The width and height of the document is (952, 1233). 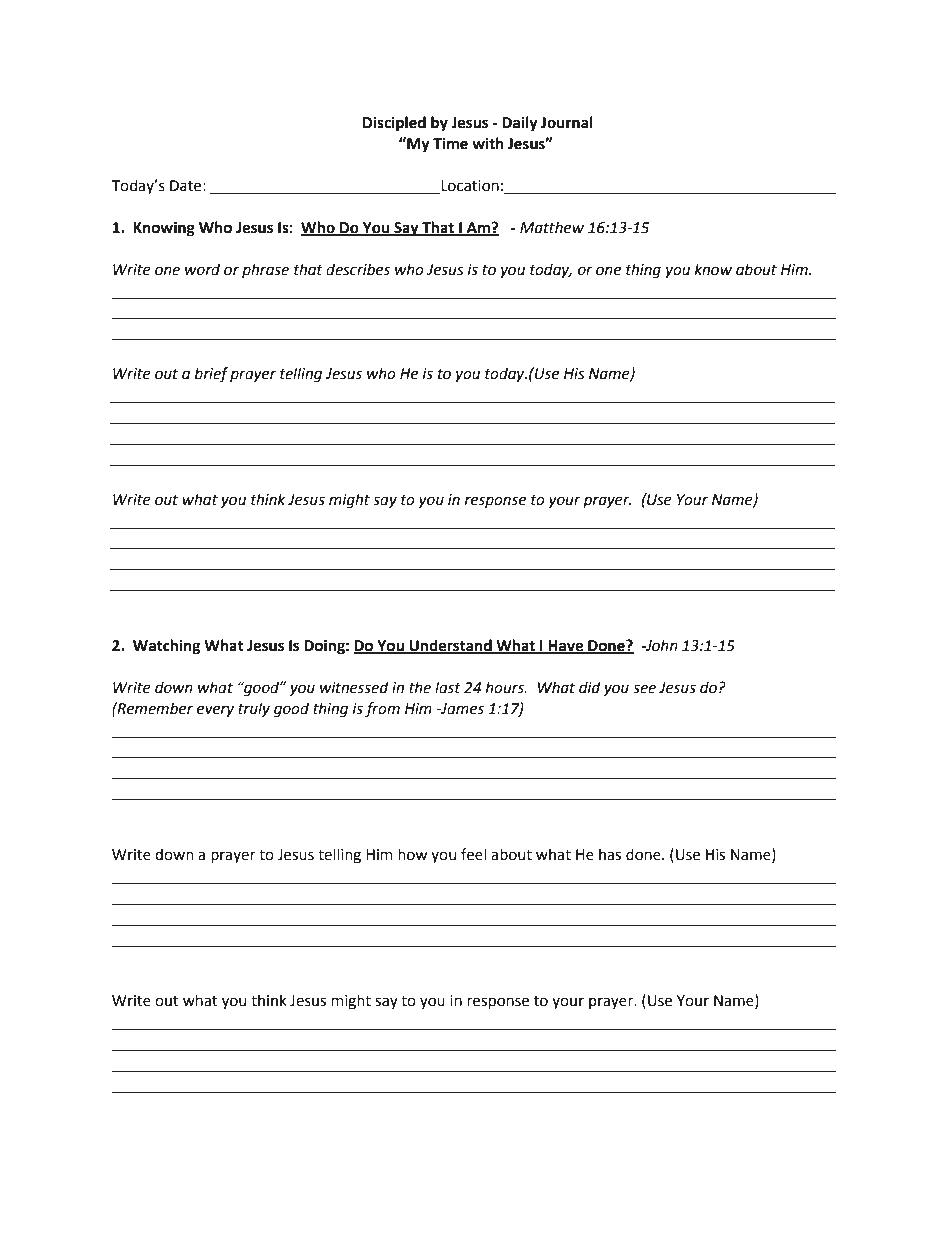 I want to click on every, so click(x=215, y=711).
